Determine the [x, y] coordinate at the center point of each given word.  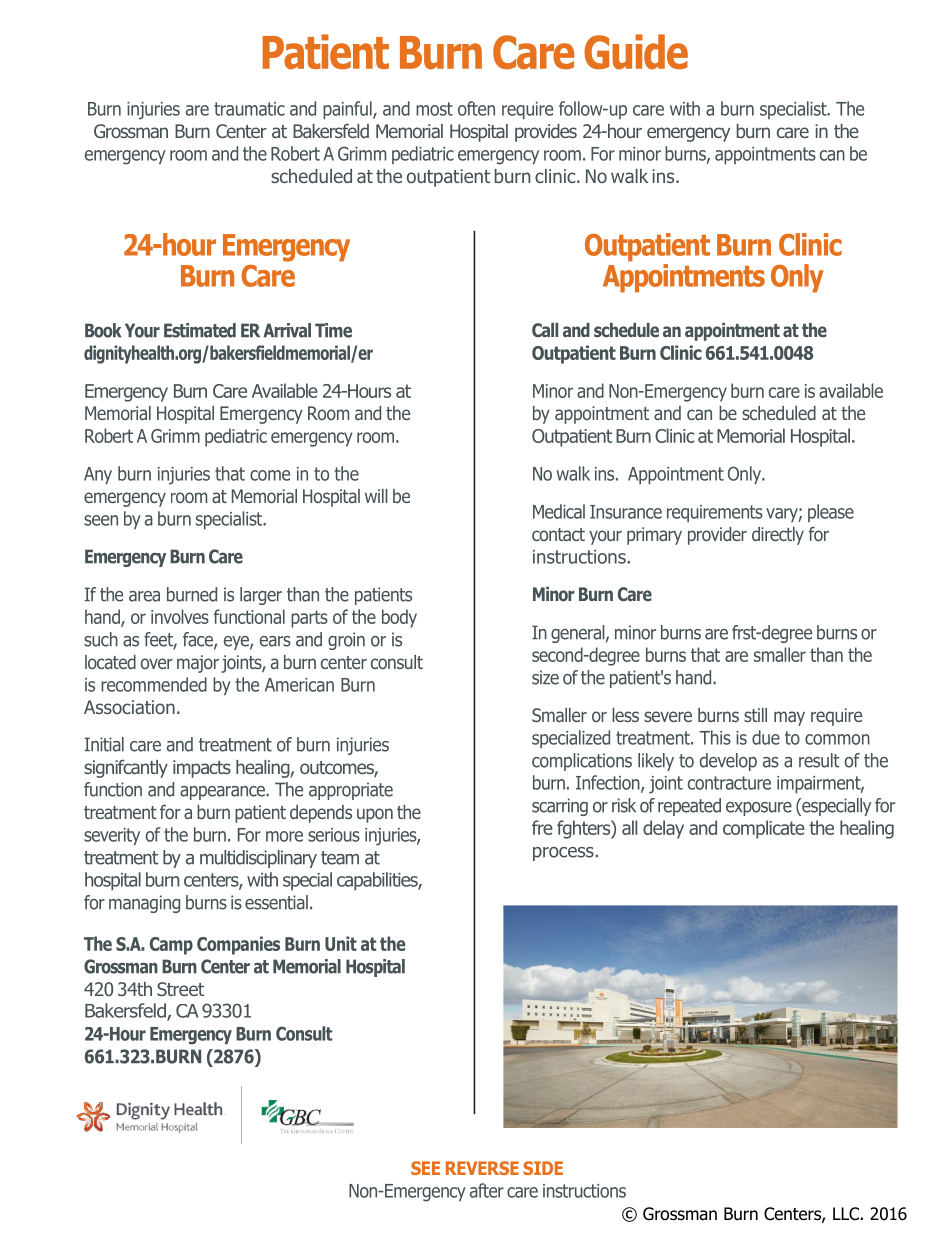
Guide [636, 52]
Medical [559, 511]
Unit [341, 943]
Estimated [200, 330]
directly [778, 536]
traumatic [249, 109]
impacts [202, 769]
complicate [764, 829]
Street [180, 989]
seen [101, 520]
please [831, 513]
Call [545, 330]
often [476, 108]
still [755, 715]
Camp [171, 946]
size [545, 677]
